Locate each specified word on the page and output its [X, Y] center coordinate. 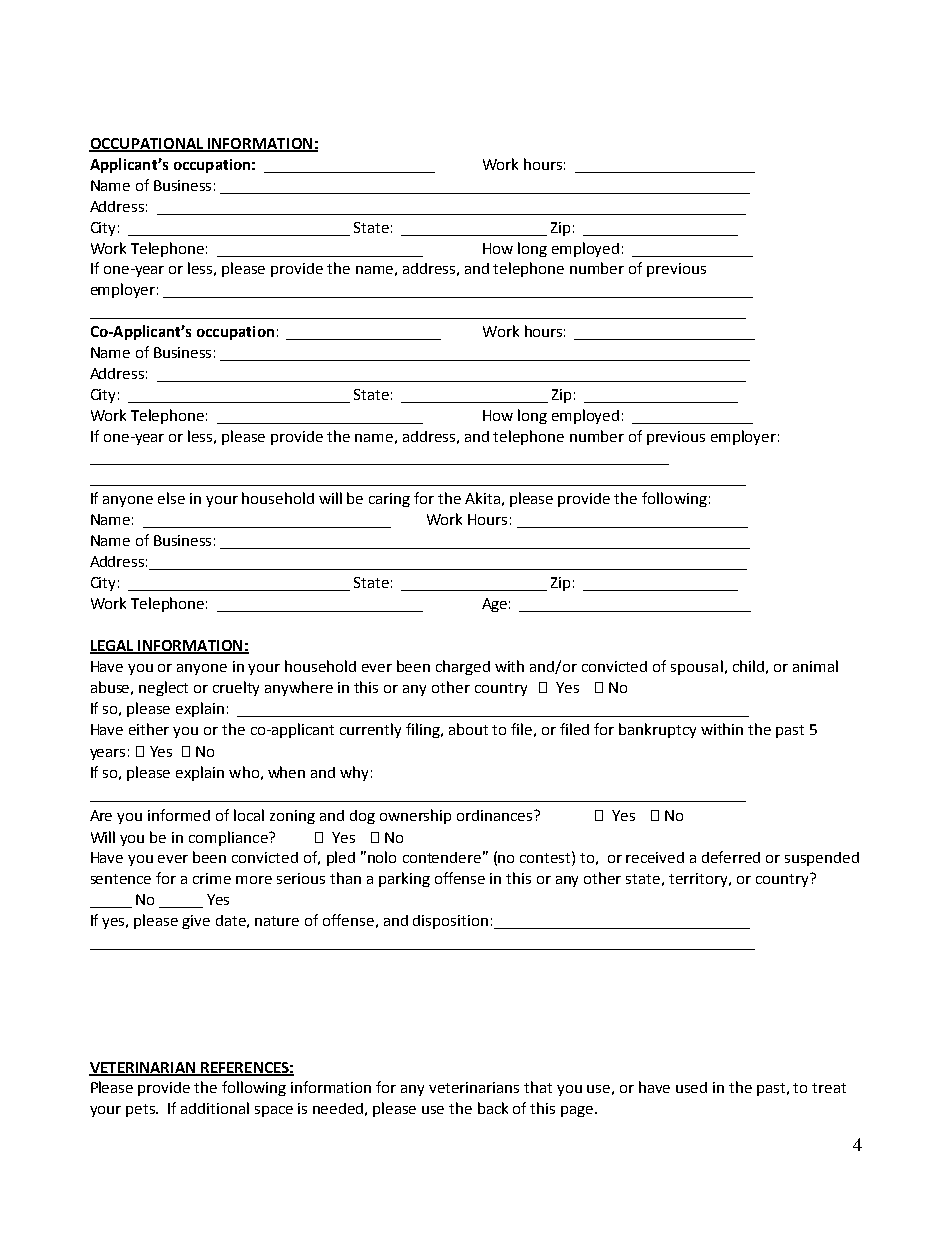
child [748, 666]
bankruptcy [657, 730]
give [196, 922]
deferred [731, 857]
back [493, 1108]
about [468, 729]
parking [404, 879]
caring [389, 500]
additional [215, 1108]
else [171, 498]
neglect [163, 688]
